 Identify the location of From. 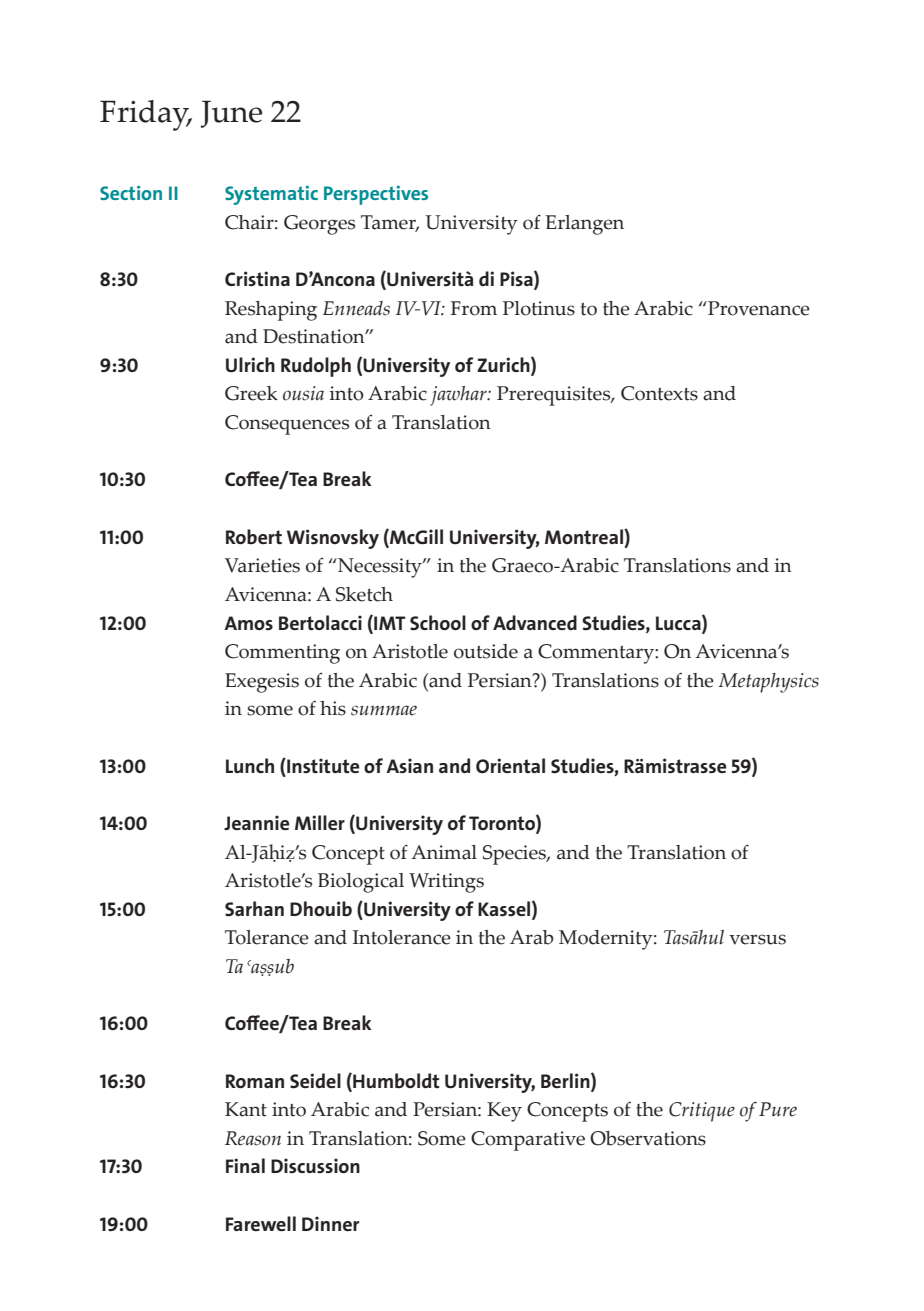
(474, 308).
